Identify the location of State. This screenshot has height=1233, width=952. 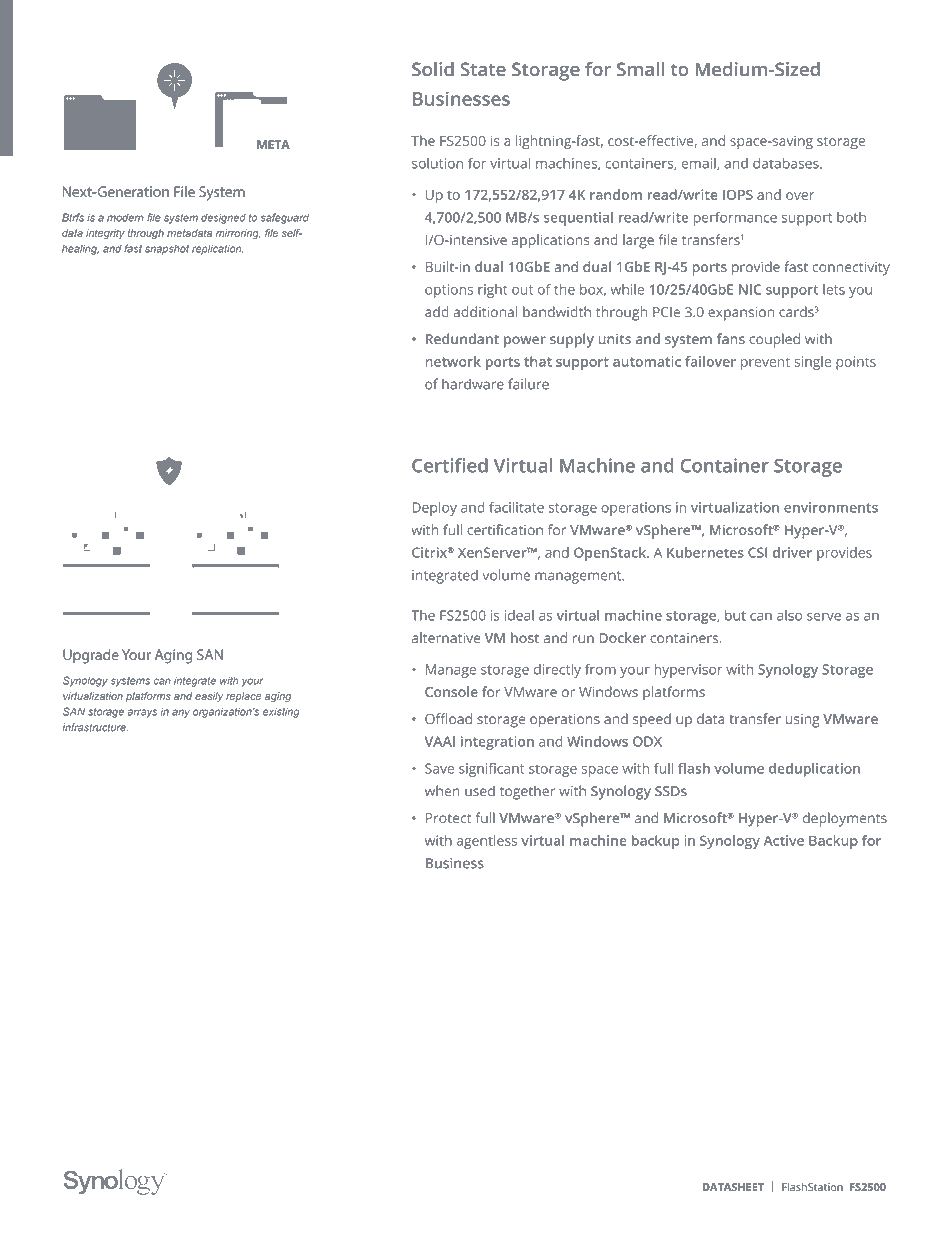
(483, 69).
